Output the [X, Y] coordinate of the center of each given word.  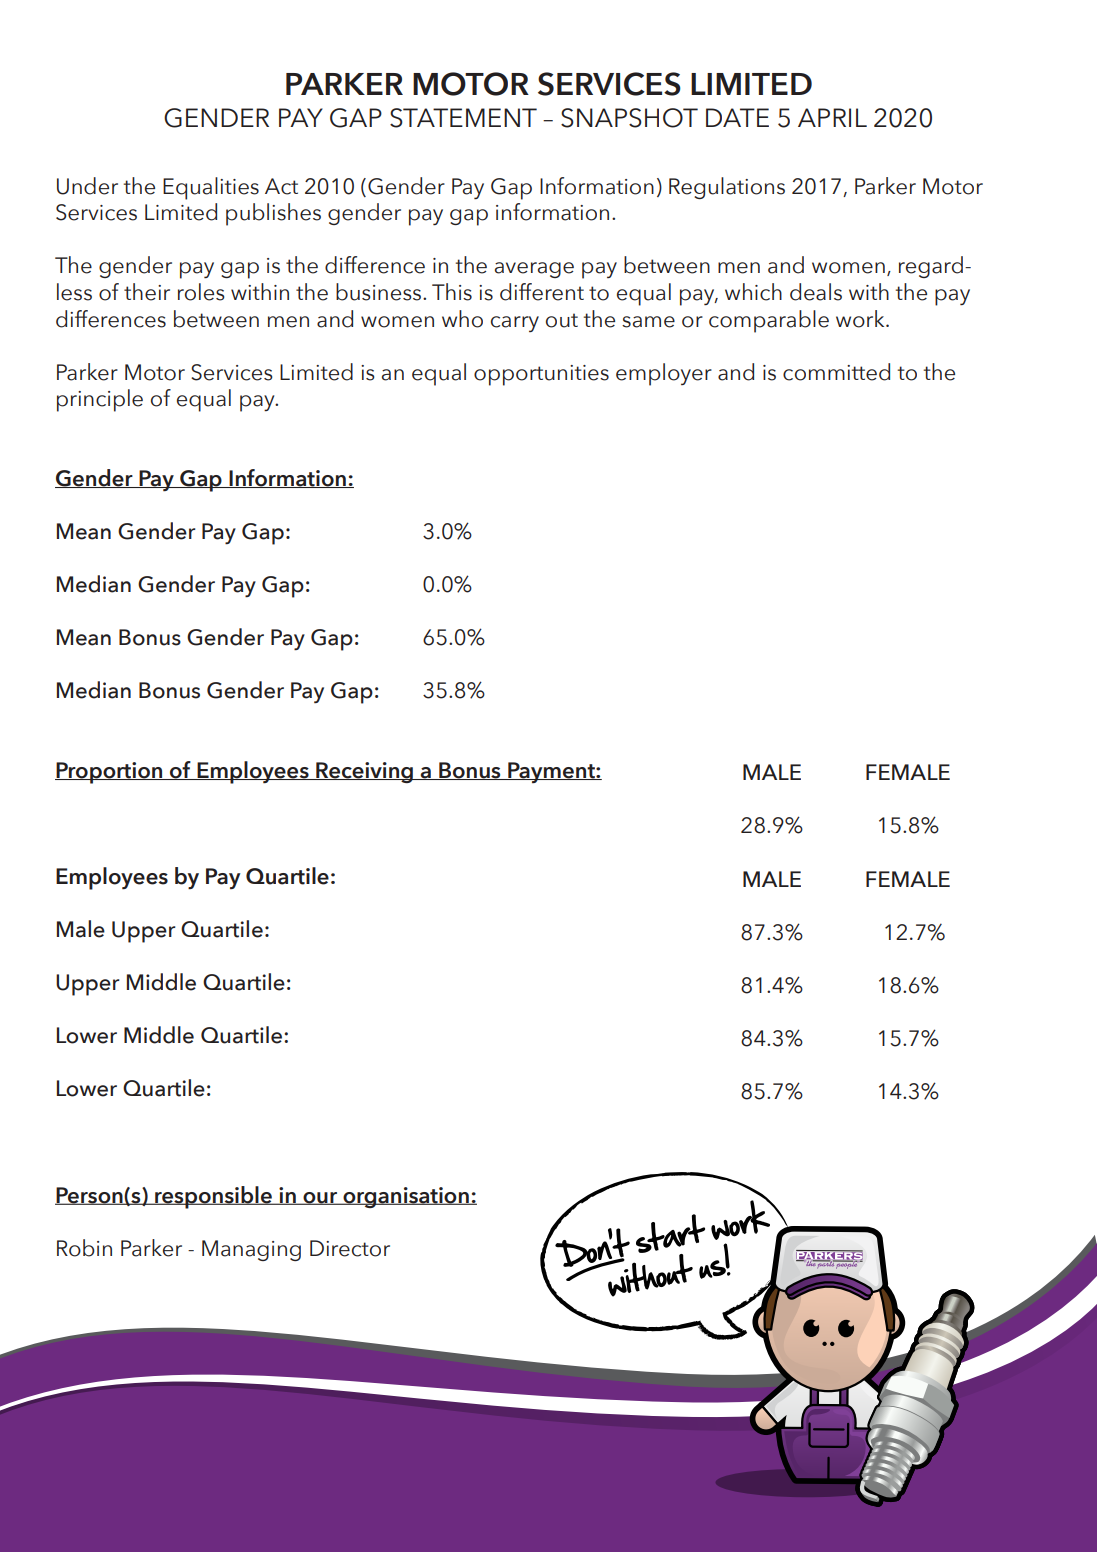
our [320, 1198]
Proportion [110, 773]
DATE [737, 117]
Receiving [364, 772]
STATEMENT [463, 118]
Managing [251, 1250]
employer [664, 374]
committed [836, 372]
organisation [406, 1197]
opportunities [541, 375]
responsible [213, 1197]
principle [100, 400]
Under [87, 186]
